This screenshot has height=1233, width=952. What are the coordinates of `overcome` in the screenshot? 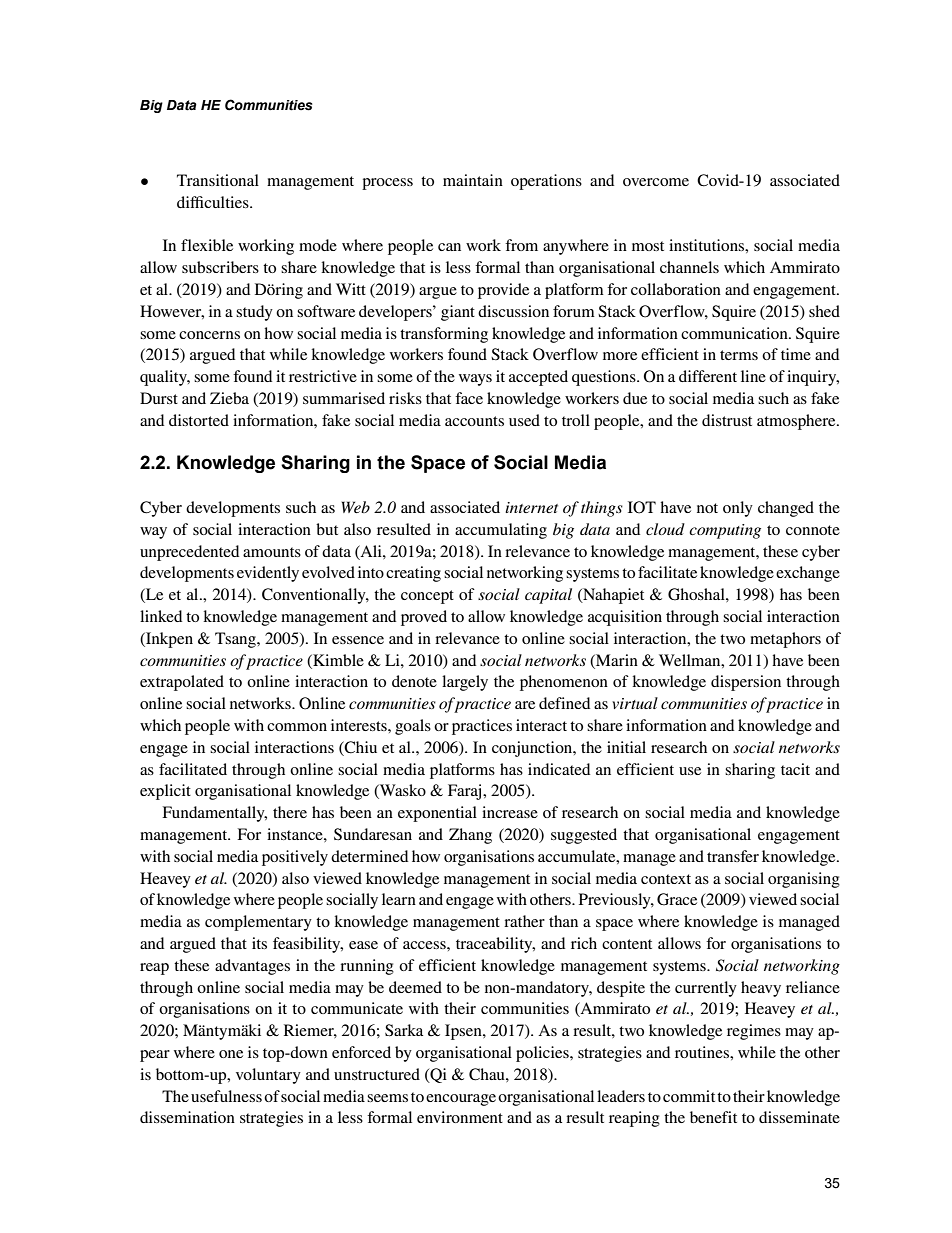 It's located at (656, 182).
